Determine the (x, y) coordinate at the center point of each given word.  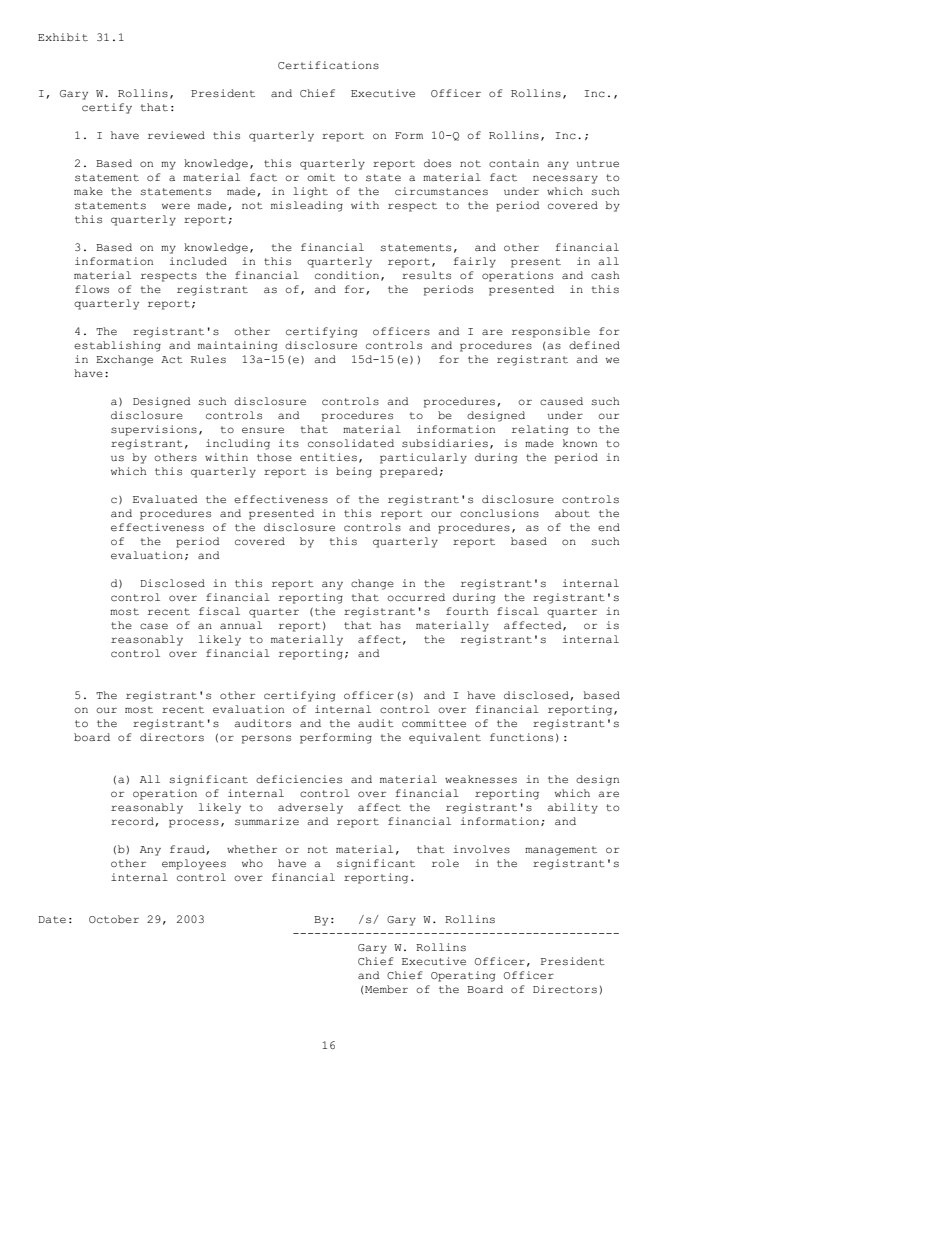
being (354, 472)
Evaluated (165, 499)
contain (514, 163)
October (114, 919)
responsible (551, 332)
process (194, 823)
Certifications (328, 65)
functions (521, 737)
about (572, 513)
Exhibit (63, 37)
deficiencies (299, 779)
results (426, 275)
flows (92, 289)
